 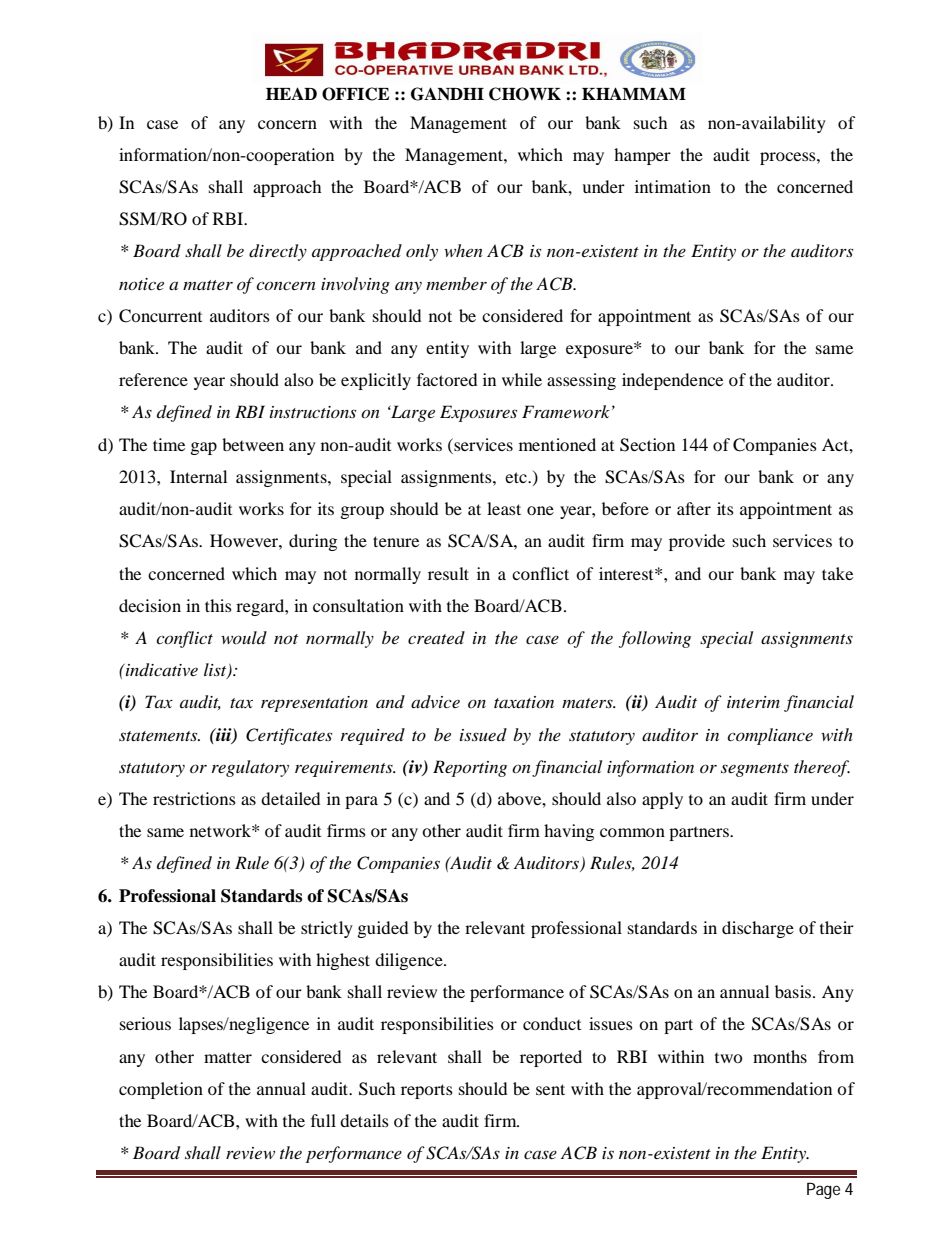 I want to click on independence, so click(x=672, y=381).
